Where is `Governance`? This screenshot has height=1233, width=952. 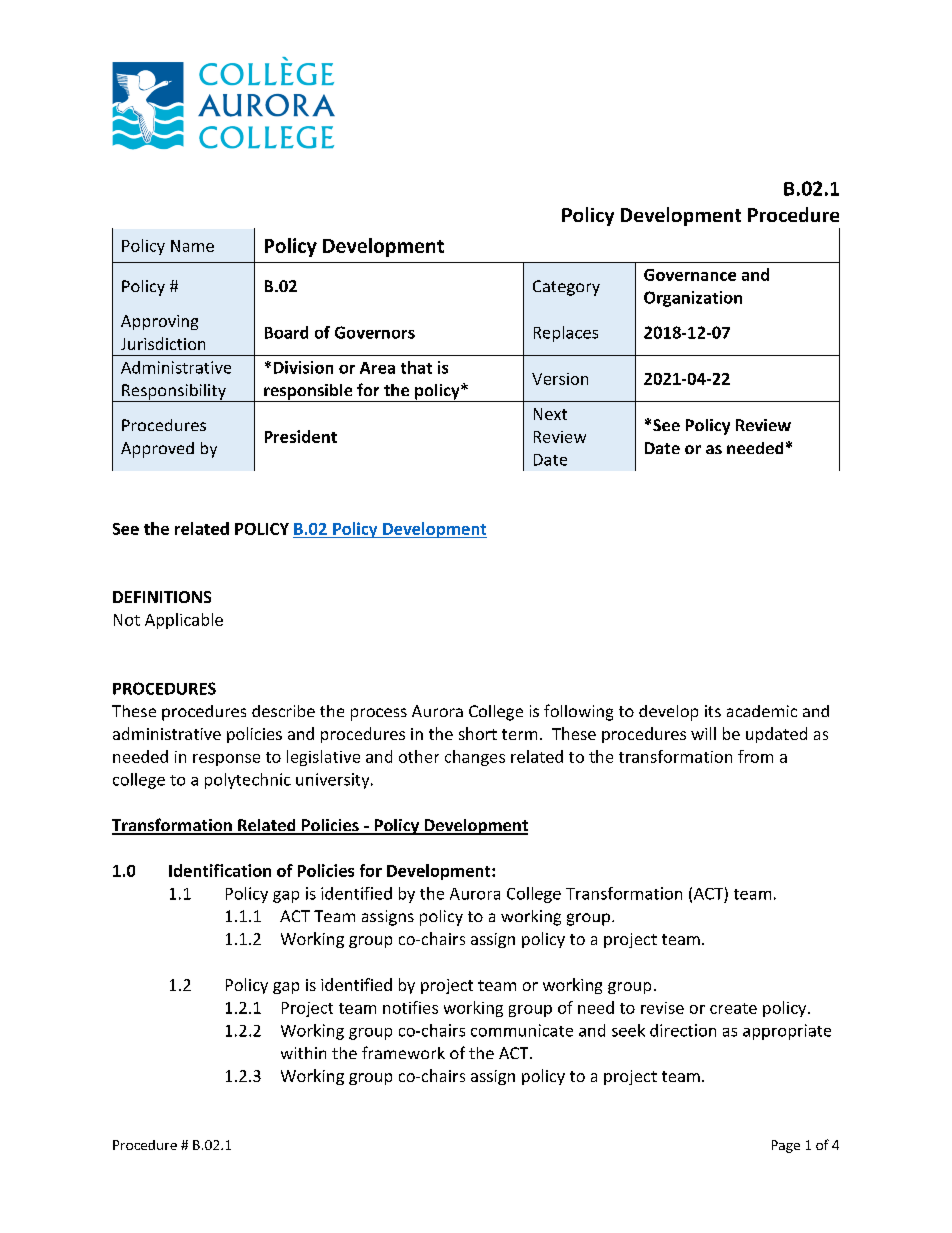
Governance is located at coordinates (690, 275).
